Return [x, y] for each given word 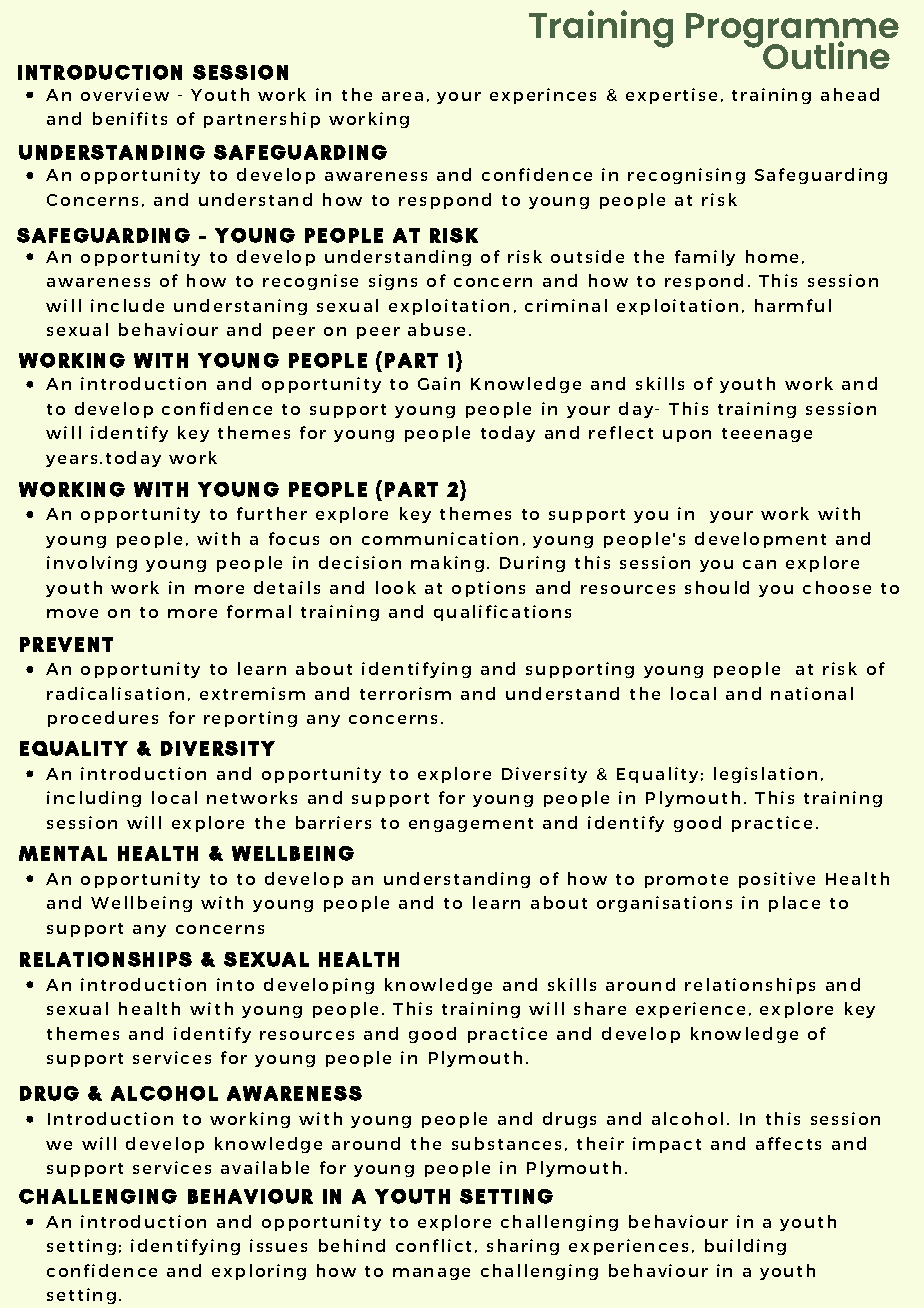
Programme [792, 32]
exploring [259, 1272]
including [94, 799]
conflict [433, 1245]
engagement [471, 825]
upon [687, 436]
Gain [439, 383]
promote [686, 881]
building [745, 1247]
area [402, 96]
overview [125, 94]
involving [92, 564]
